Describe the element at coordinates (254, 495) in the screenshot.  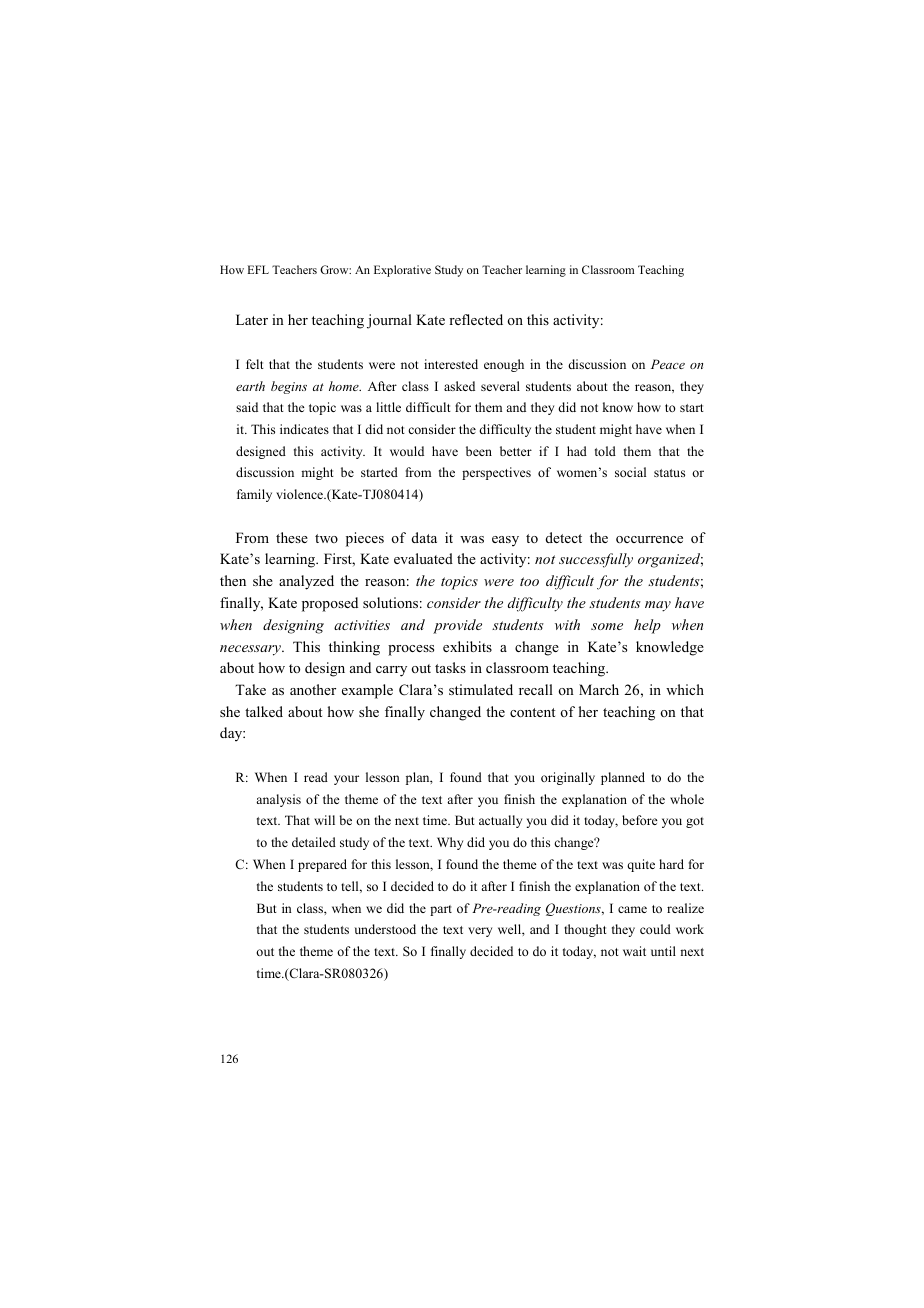
I see `family` at that location.
